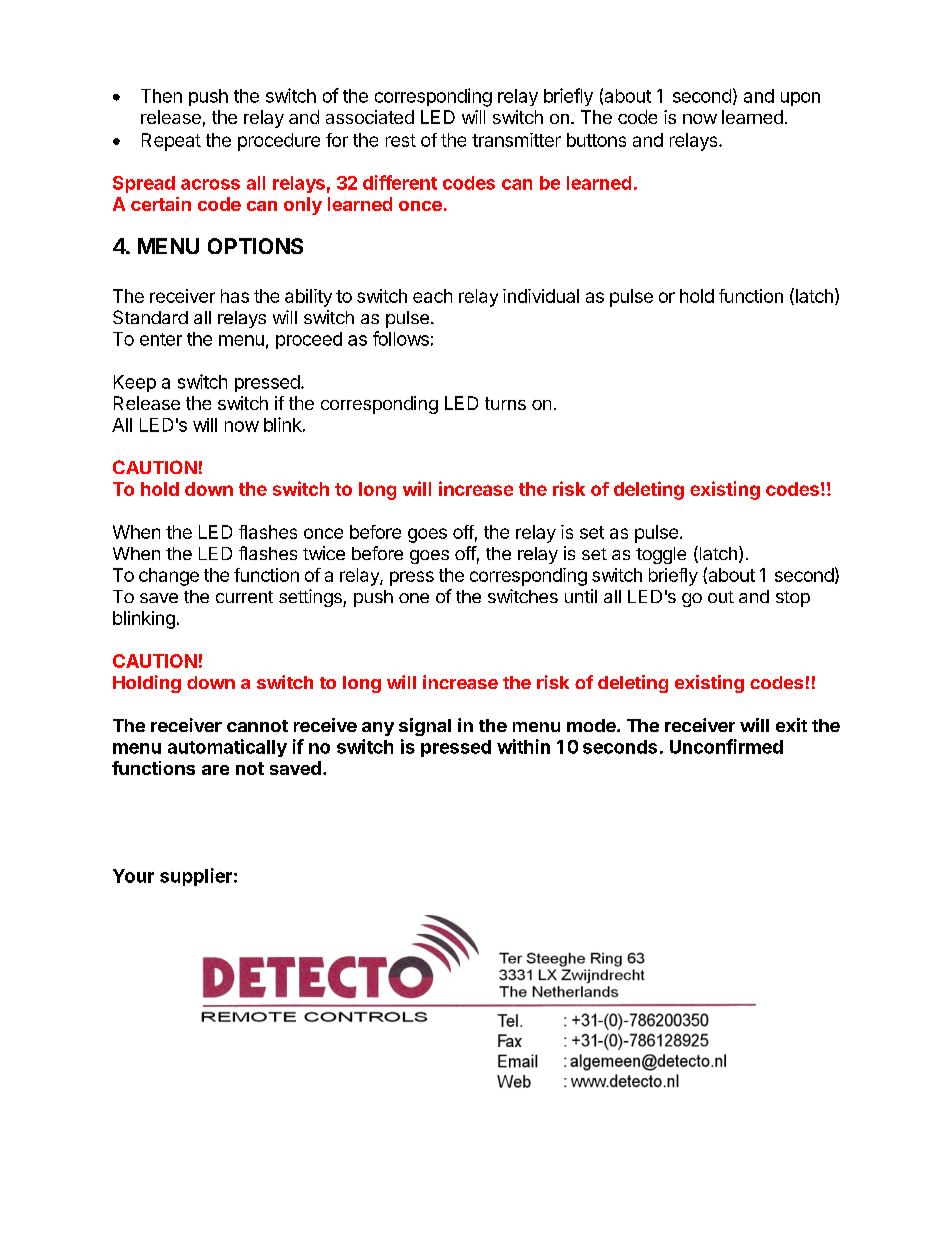  Describe the element at coordinates (432, 296) in the image. I see `each` at that location.
